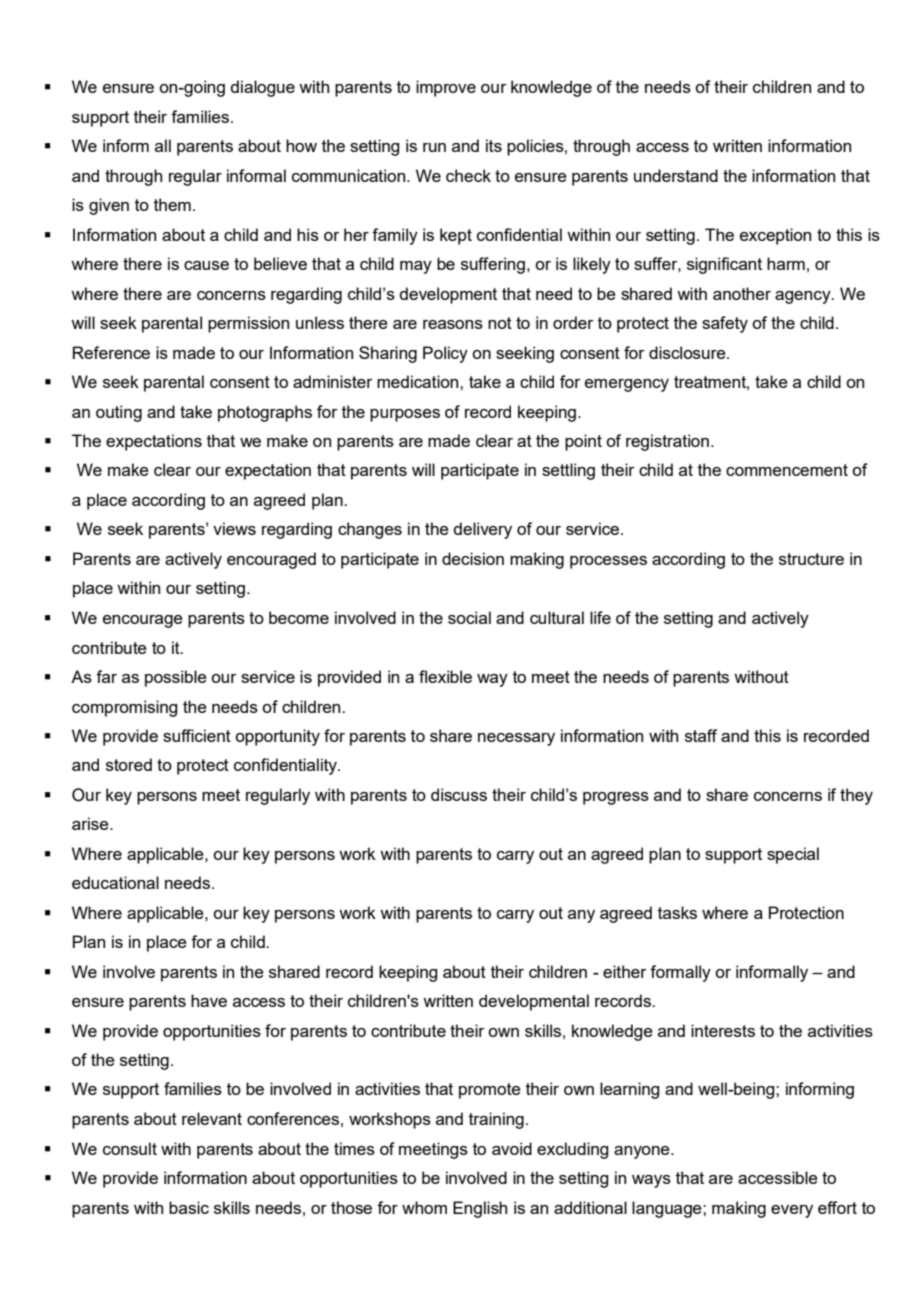 Image resolution: width=924 pixels, height=1308 pixels. Describe the element at coordinates (115, 882) in the screenshot. I see `educational` at that location.
